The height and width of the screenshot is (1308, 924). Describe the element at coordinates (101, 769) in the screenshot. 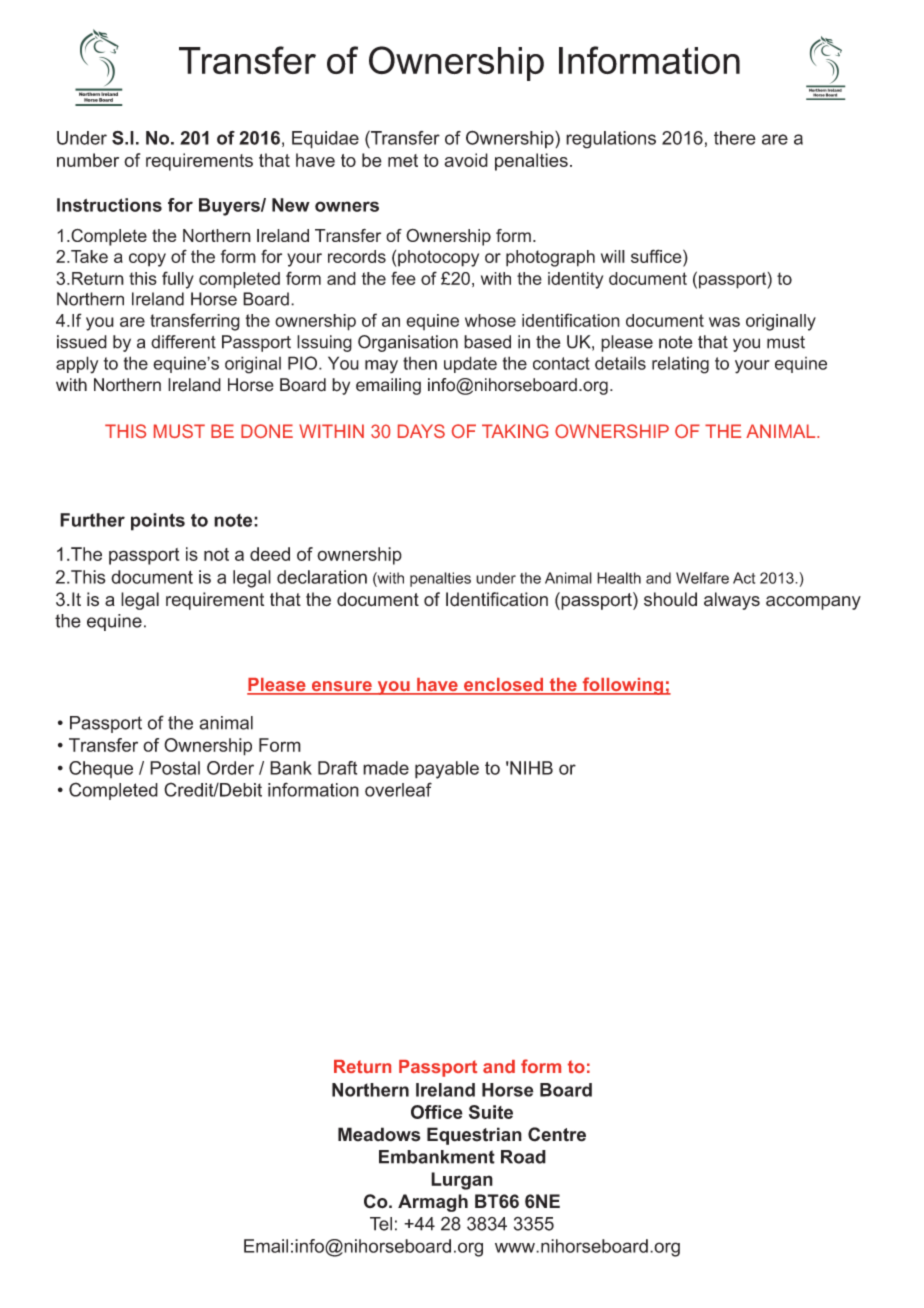

I see `Cheque` at that location.
